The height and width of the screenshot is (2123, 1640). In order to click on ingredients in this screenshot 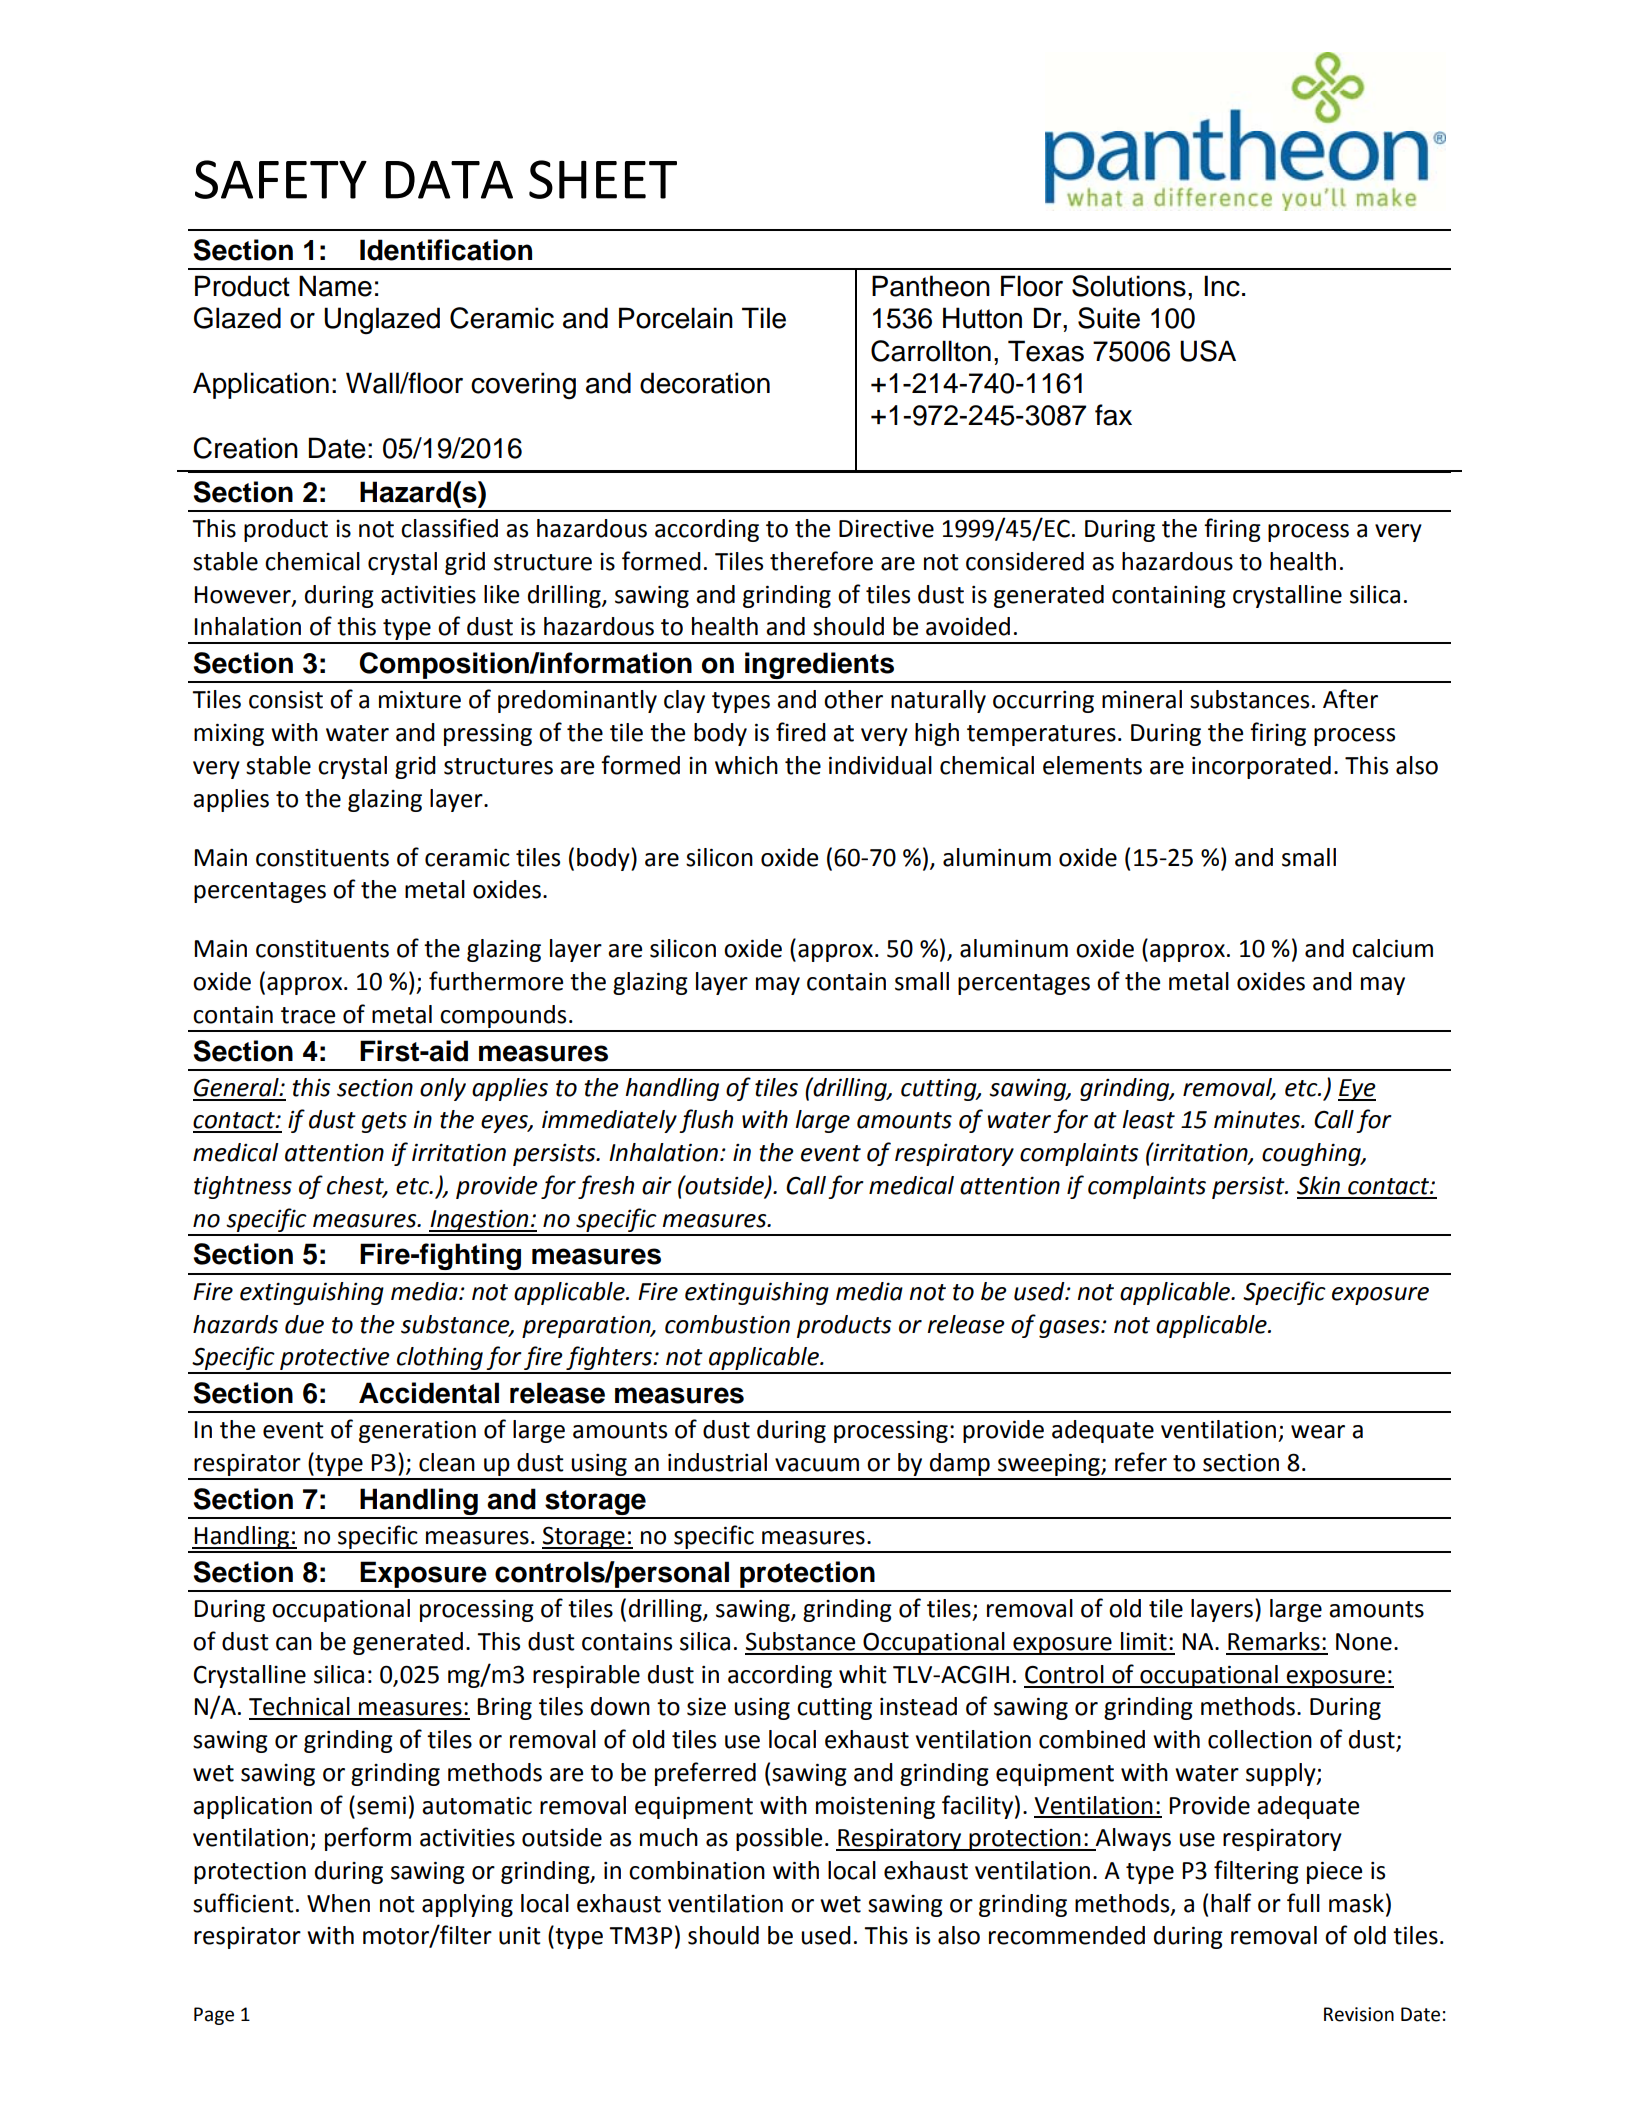, I will do `click(820, 667)`.
